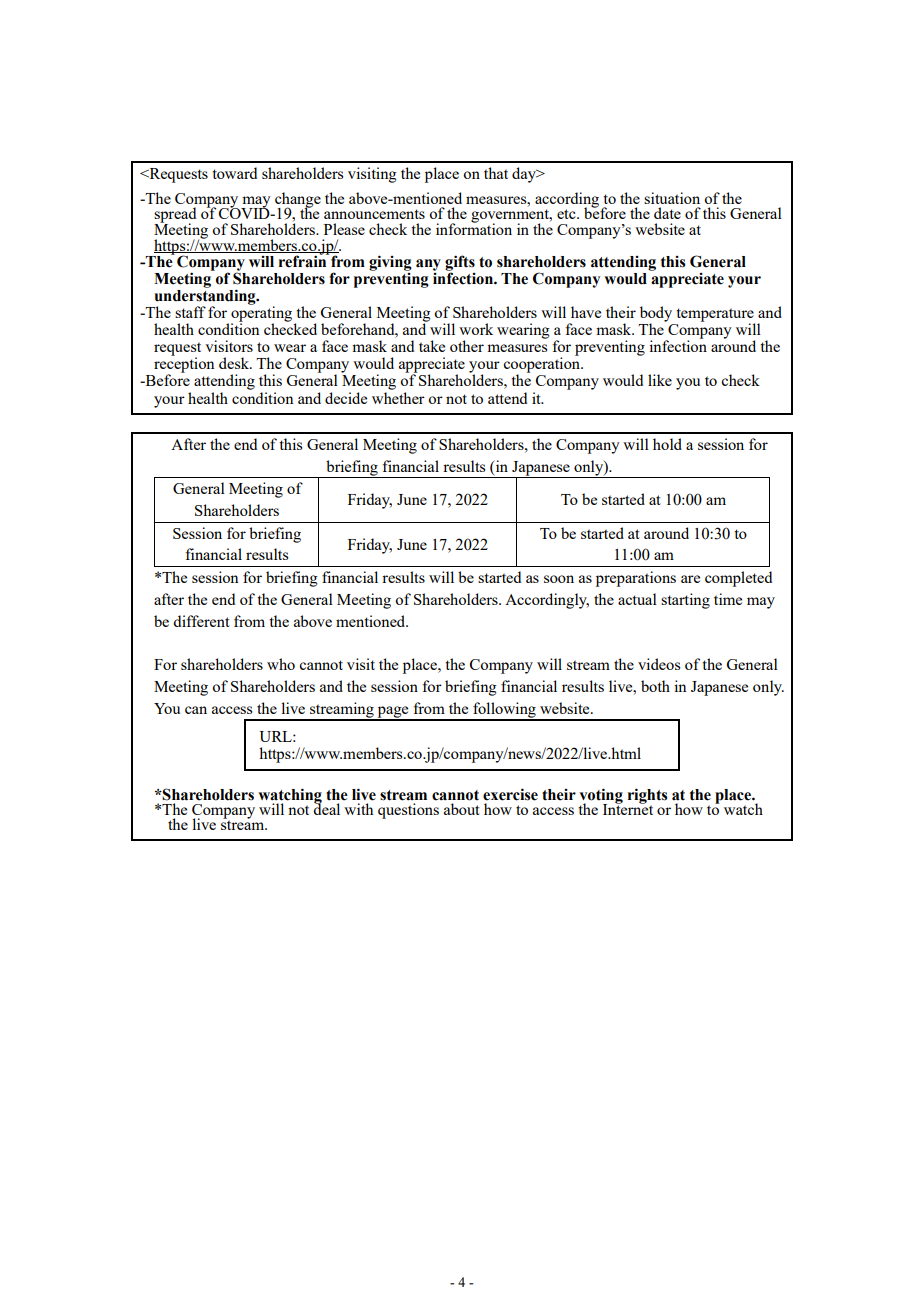  I want to click on that, so click(496, 173).
